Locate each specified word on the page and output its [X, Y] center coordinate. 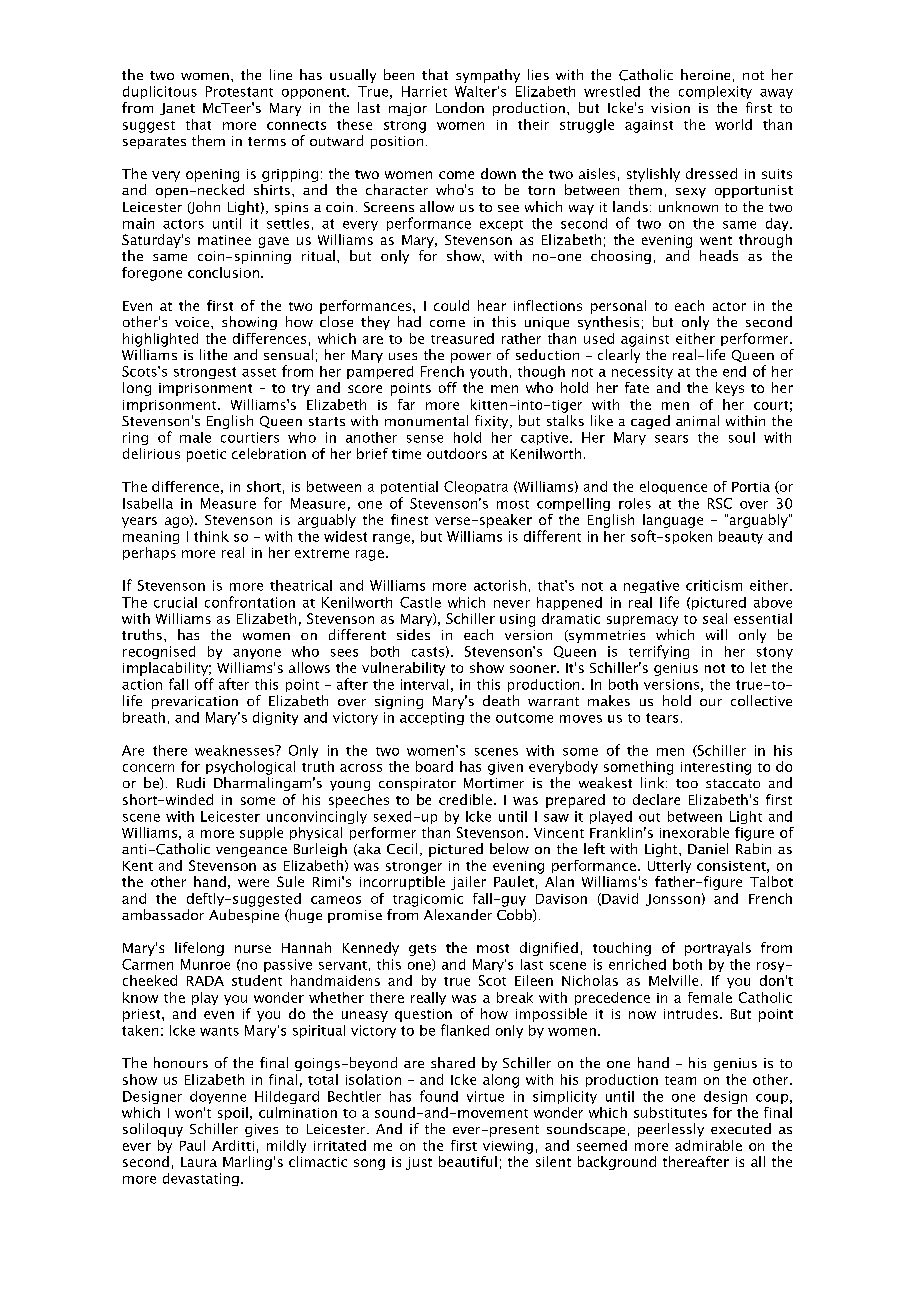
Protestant [239, 91]
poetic [206, 455]
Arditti [233, 1145]
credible [465, 799]
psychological [250, 768]
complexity [715, 92]
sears [671, 439]
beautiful [468, 1161]
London [460, 107]
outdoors [457, 453]
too [687, 783]
